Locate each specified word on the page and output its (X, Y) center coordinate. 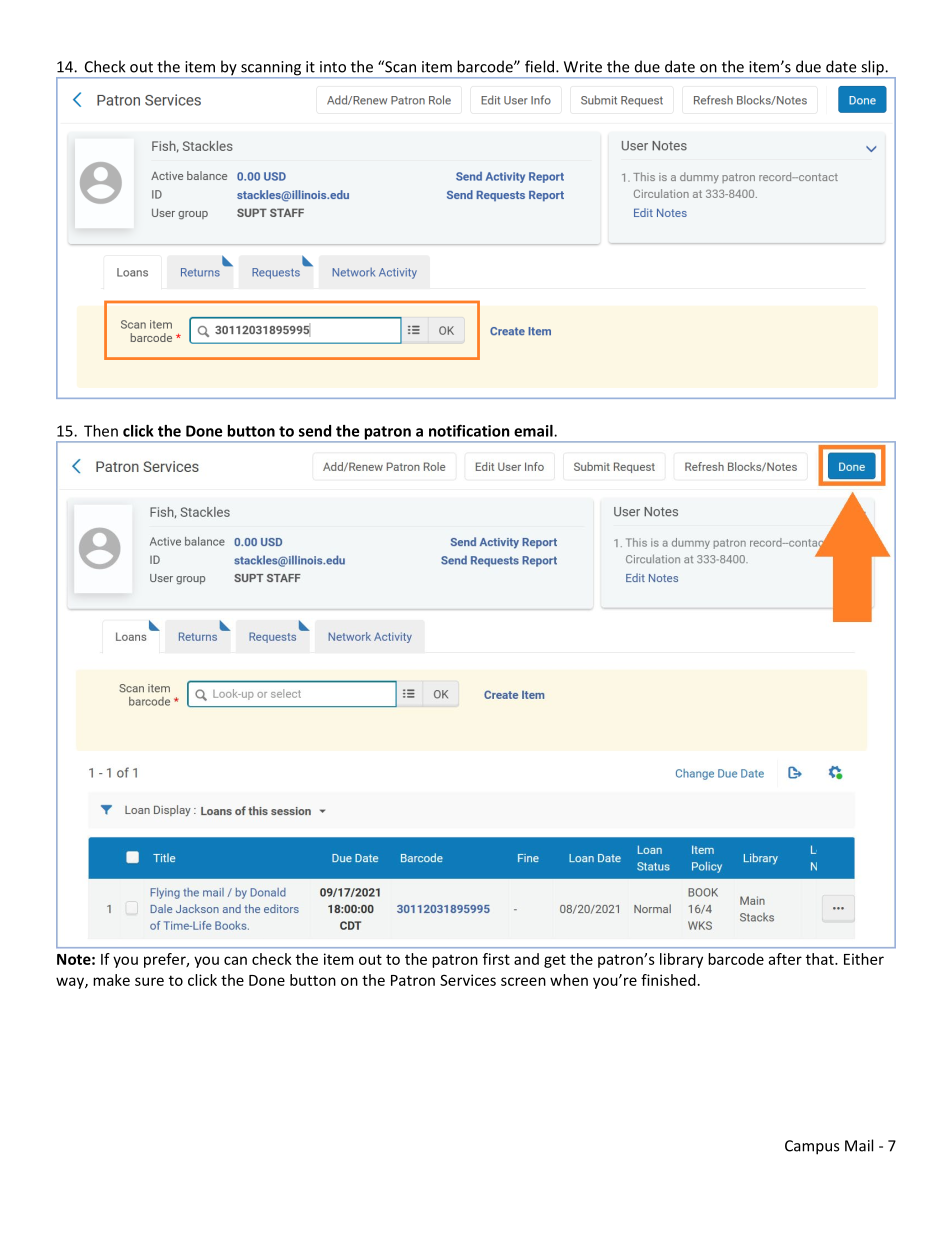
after (785, 959)
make (111, 980)
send (315, 431)
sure (149, 981)
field (541, 66)
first (496, 959)
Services (468, 980)
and (526, 959)
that (821, 959)
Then (101, 431)
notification (469, 430)
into (333, 67)
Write (583, 67)
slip (872, 69)
